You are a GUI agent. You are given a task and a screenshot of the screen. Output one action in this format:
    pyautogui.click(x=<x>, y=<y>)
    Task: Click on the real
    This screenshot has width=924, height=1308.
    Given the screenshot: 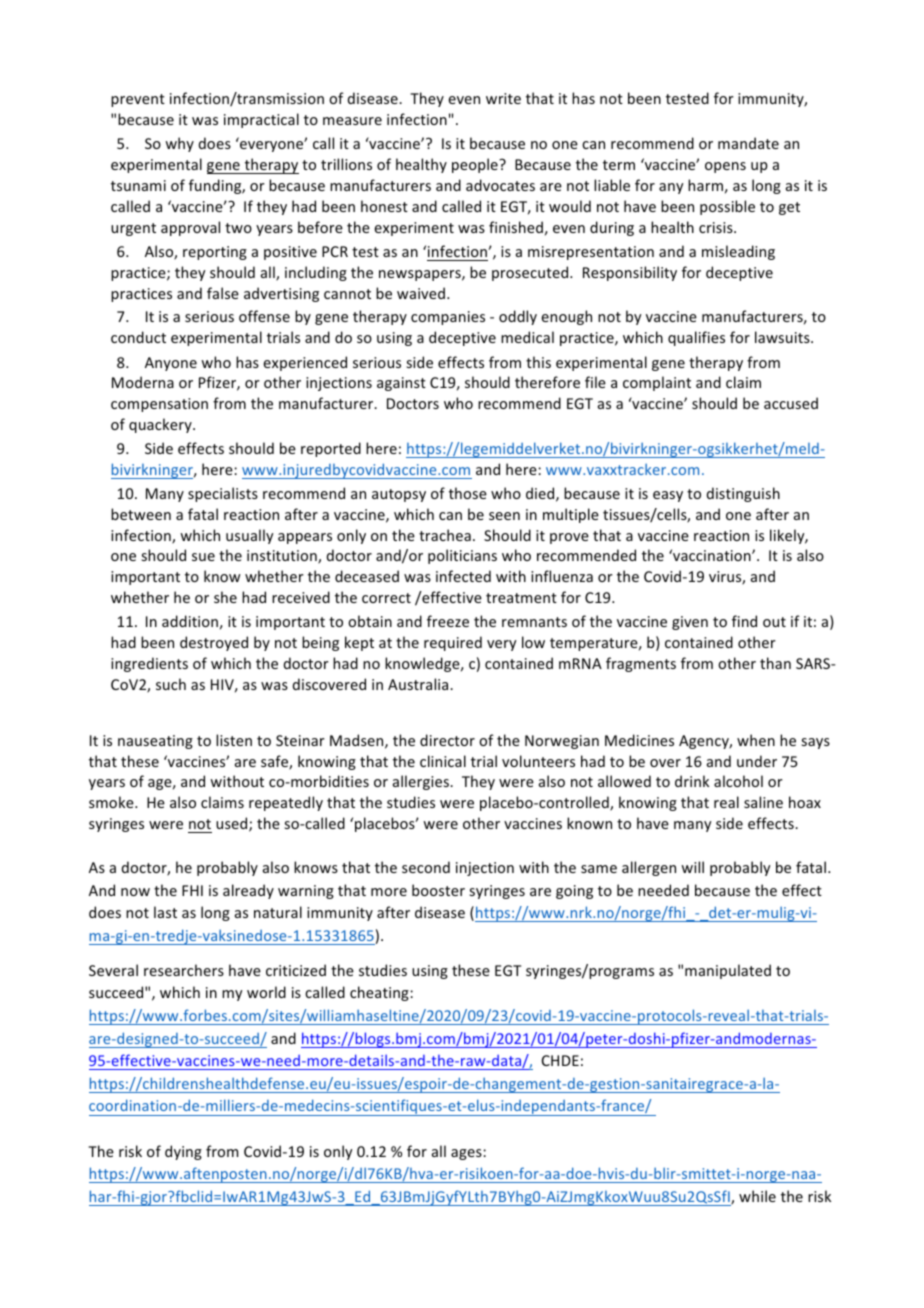 What is the action you would take?
    pyautogui.click(x=726, y=802)
